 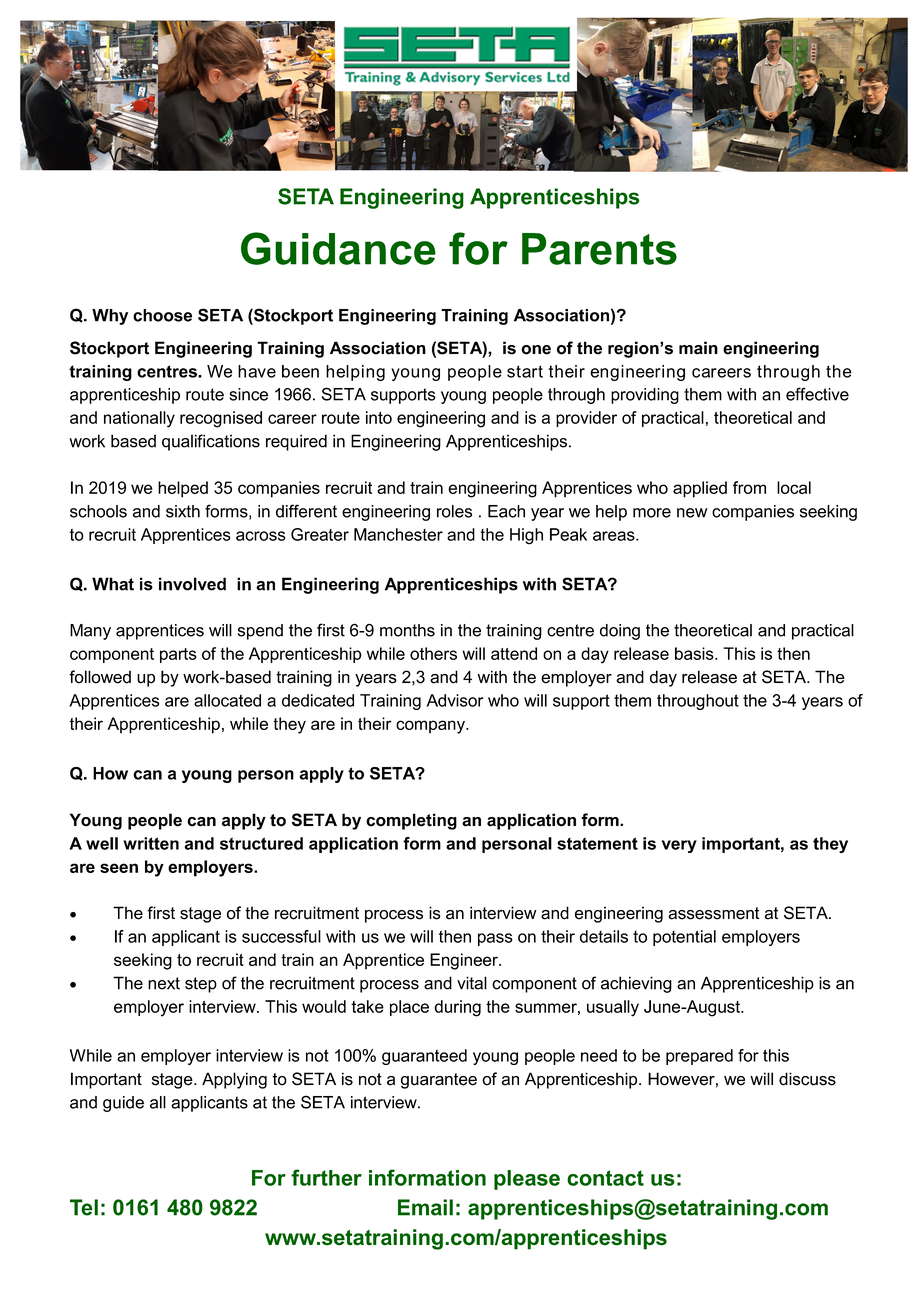 I want to click on Email, so click(x=425, y=1207).
